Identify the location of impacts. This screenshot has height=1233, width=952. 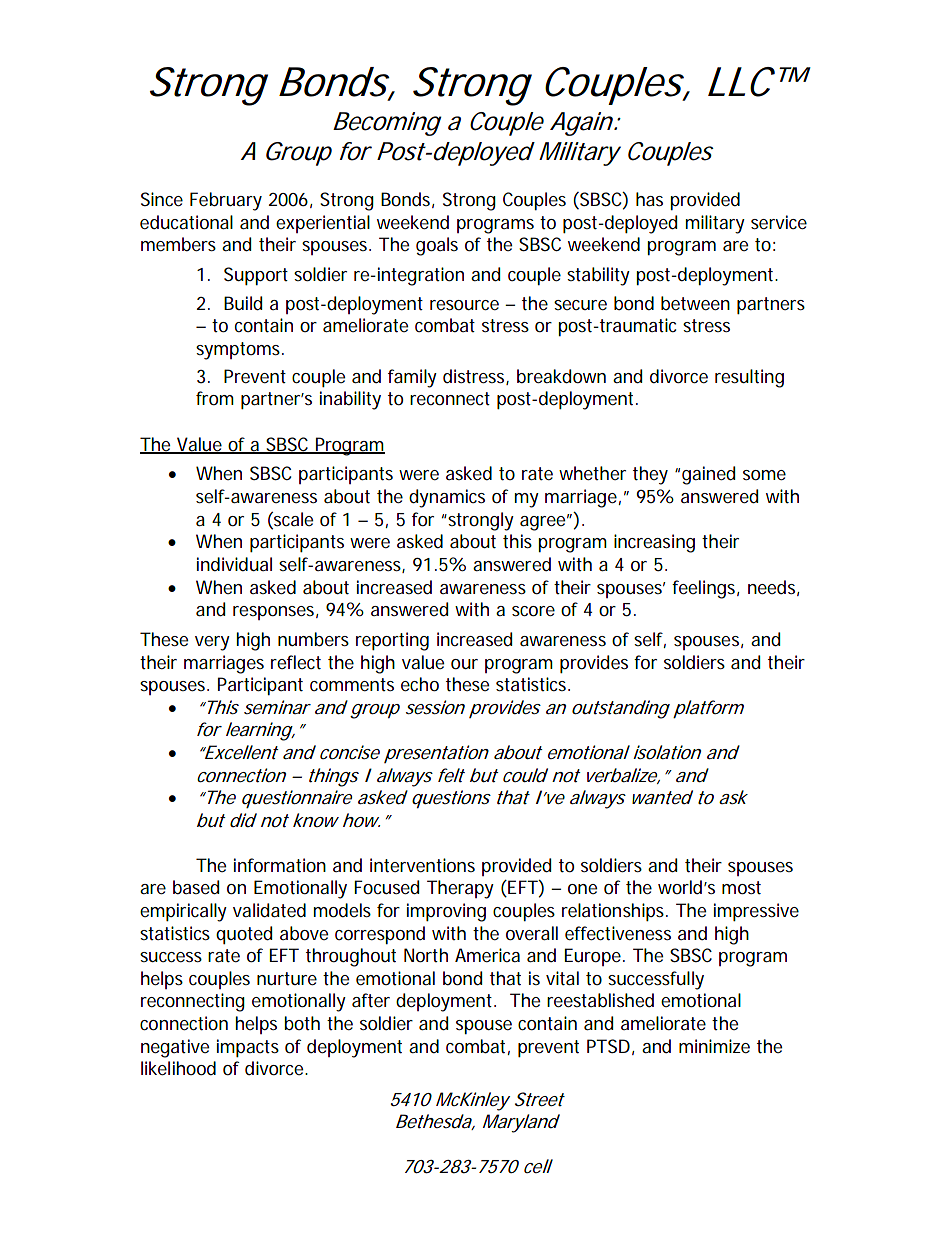
(248, 1048).
